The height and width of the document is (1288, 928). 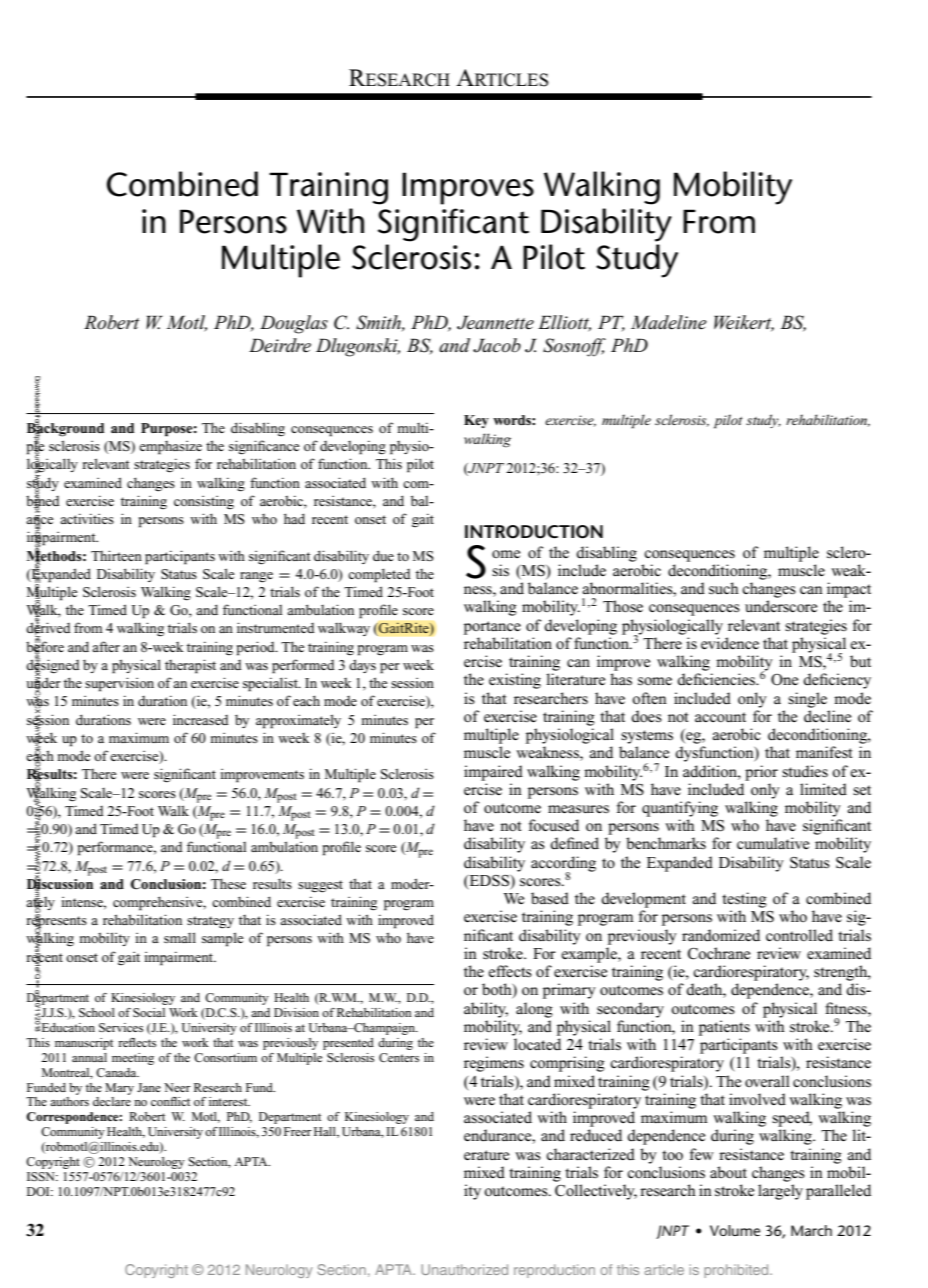 I want to click on Jacob, so click(x=497, y=345).
